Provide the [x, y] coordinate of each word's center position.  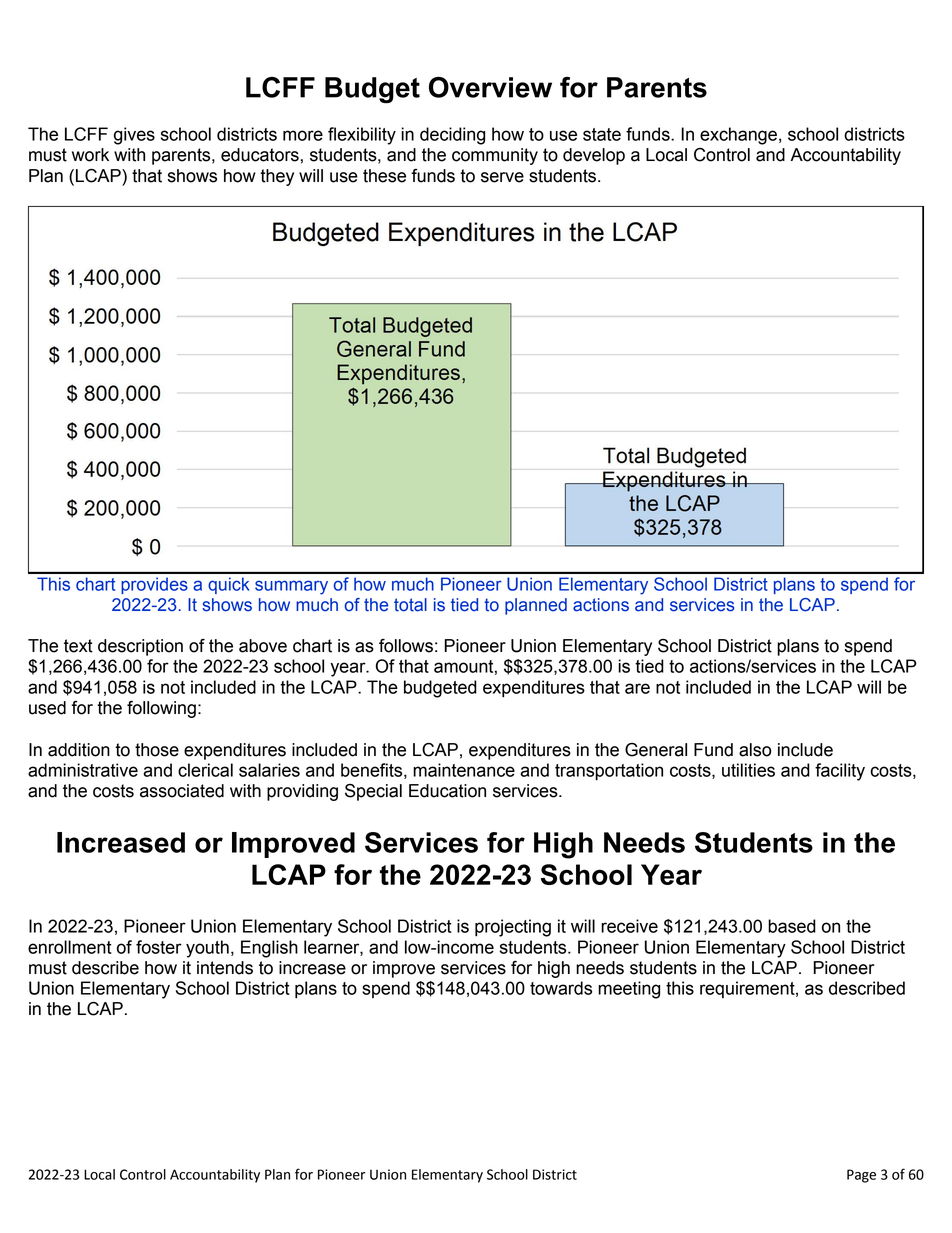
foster [159, 947]
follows [406, 646]
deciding [452, 136]
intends [225, 968]
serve [502, 177]
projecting [513, 928]
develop [594, 156]
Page [861, 1176]
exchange [738, 136]
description [140, 647]
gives [134, 136]
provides [154, 585]
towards [561, 988]
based [792, 926]
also [755, 750]
